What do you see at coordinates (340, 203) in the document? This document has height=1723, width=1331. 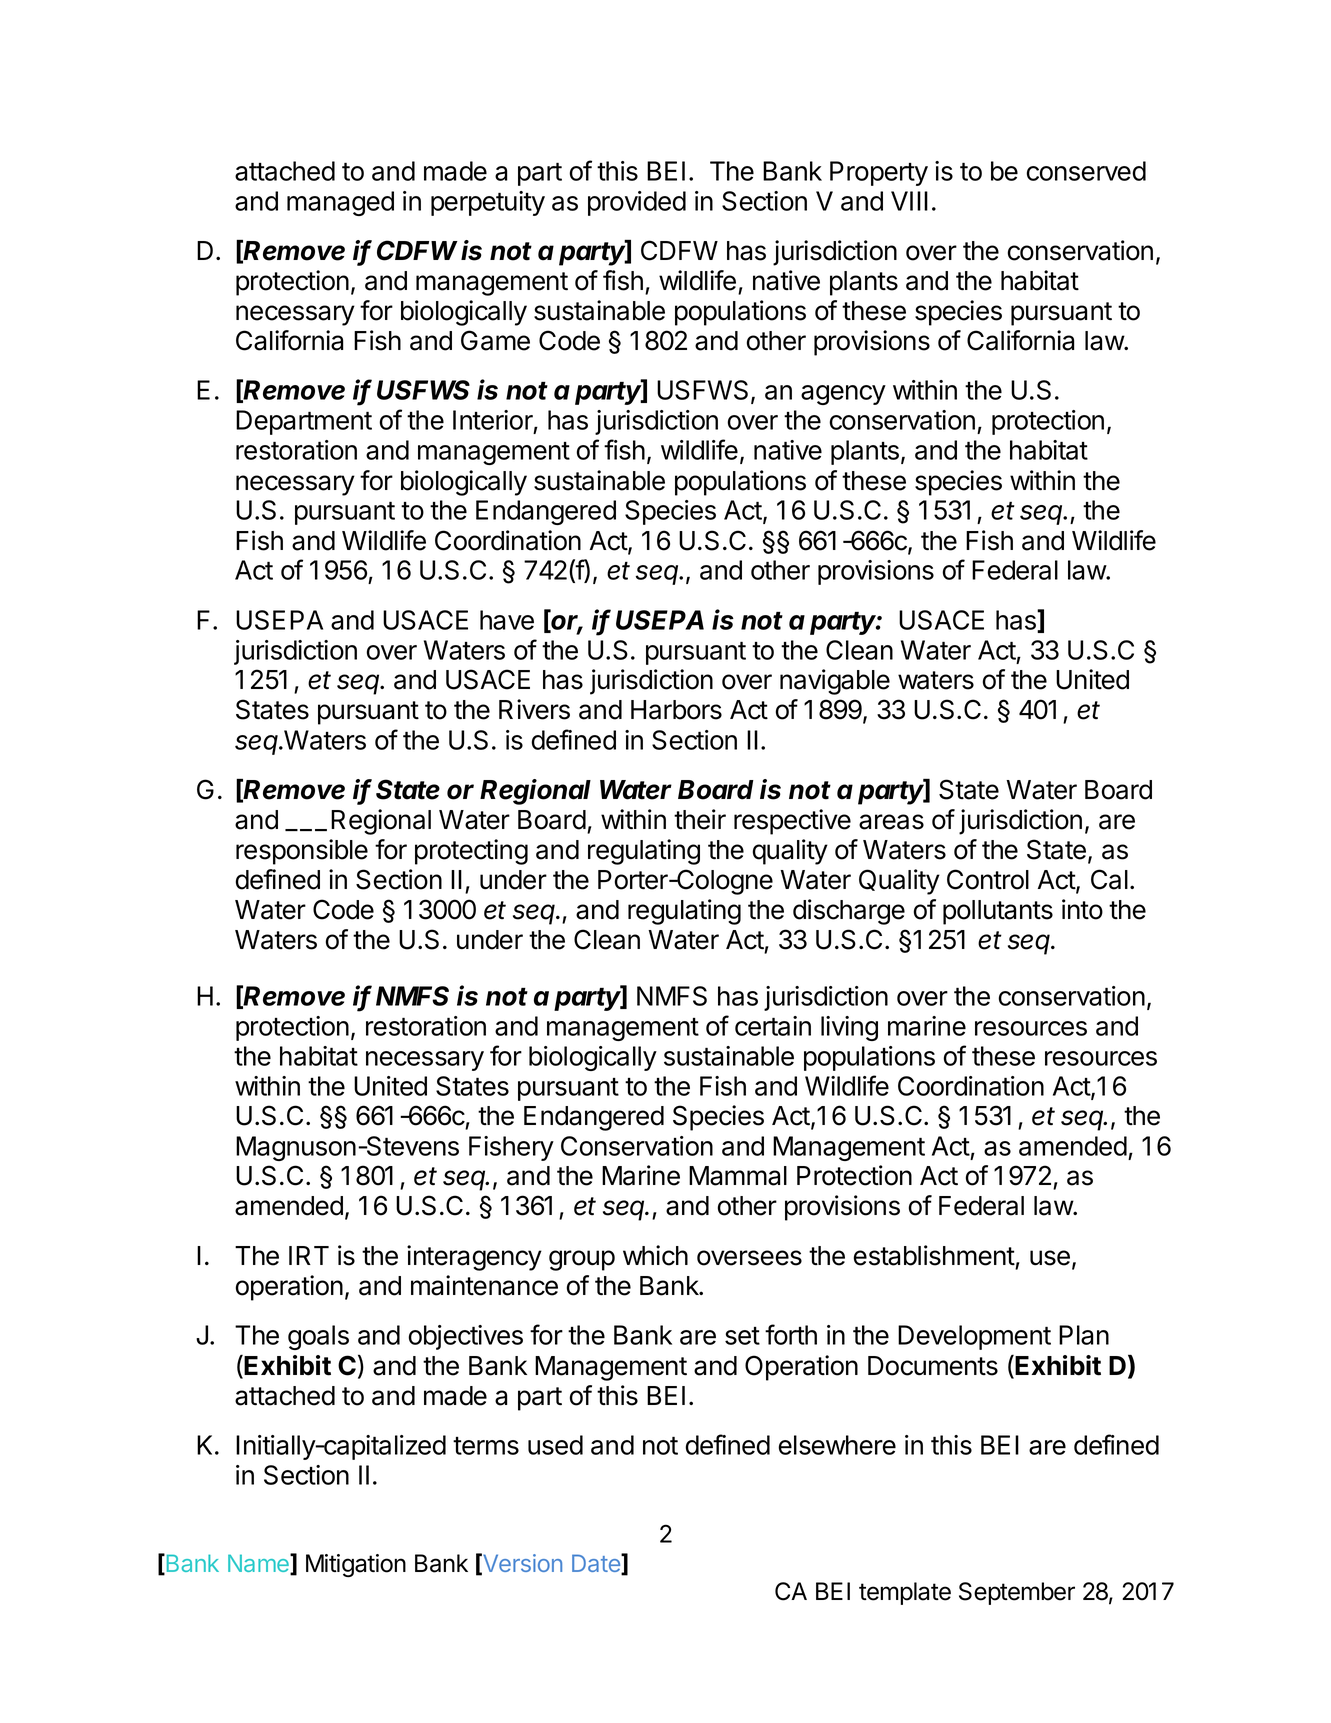 I see `managed` at bounding box center [340, 203].
